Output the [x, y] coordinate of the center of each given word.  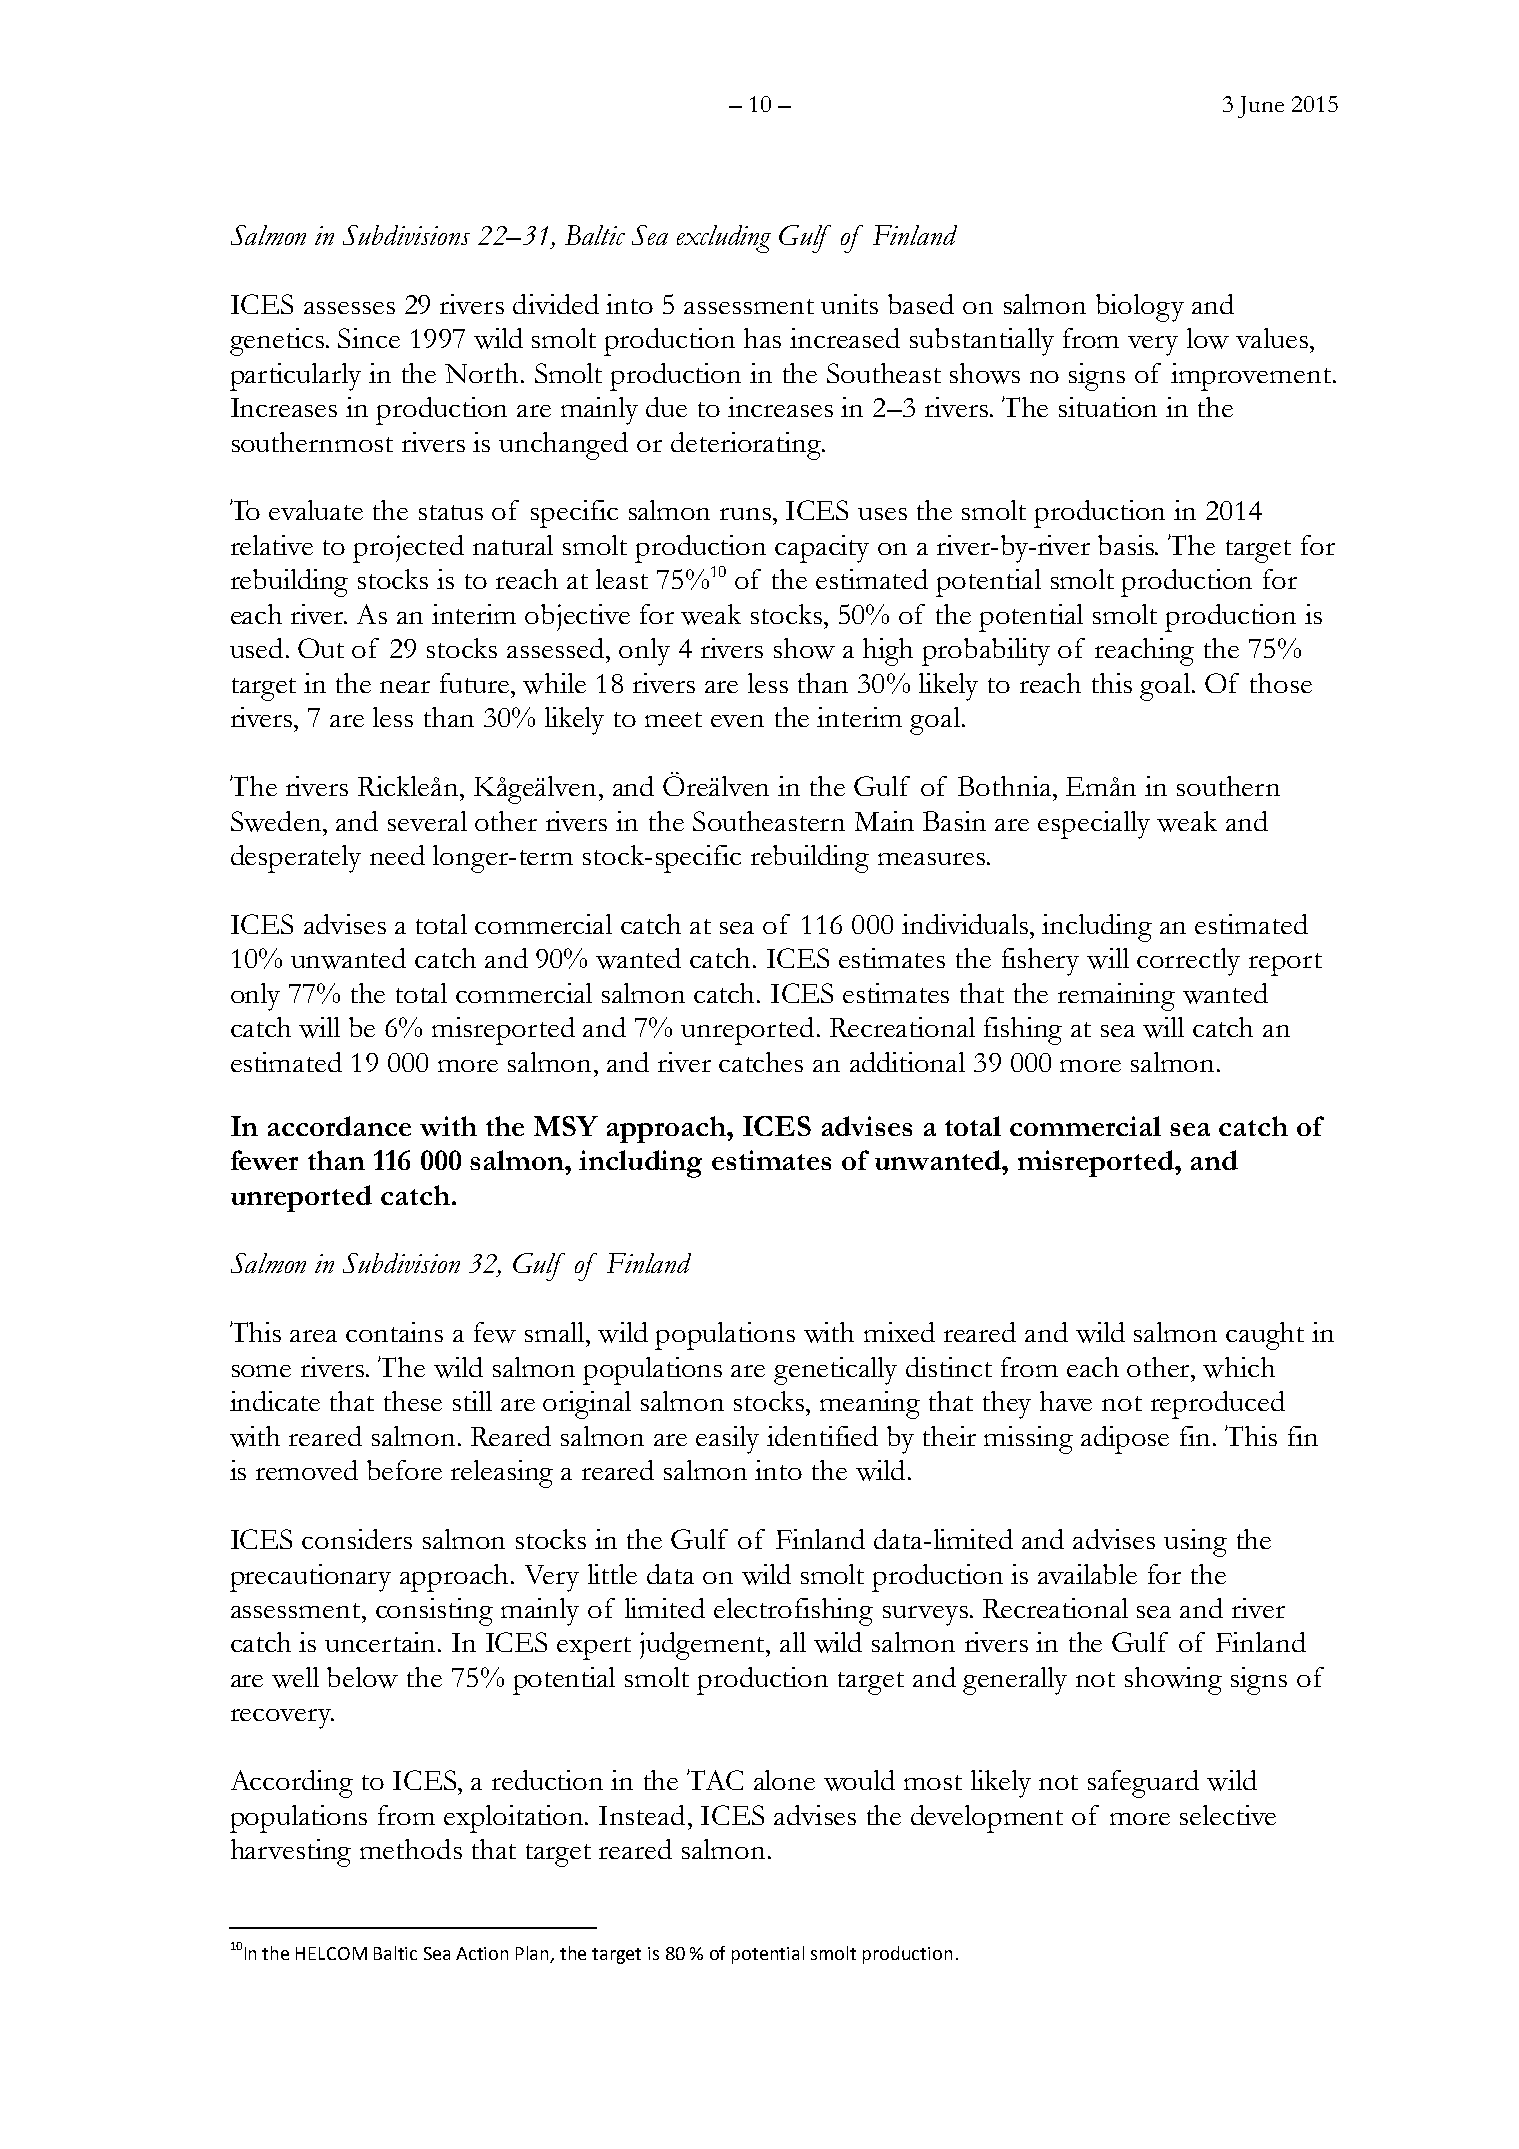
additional [907, 1062]
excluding [724, 239]
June [1261, 107]
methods [411, 1849]
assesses [349, 308]
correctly [1188, 962]
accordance [339, 1126]
